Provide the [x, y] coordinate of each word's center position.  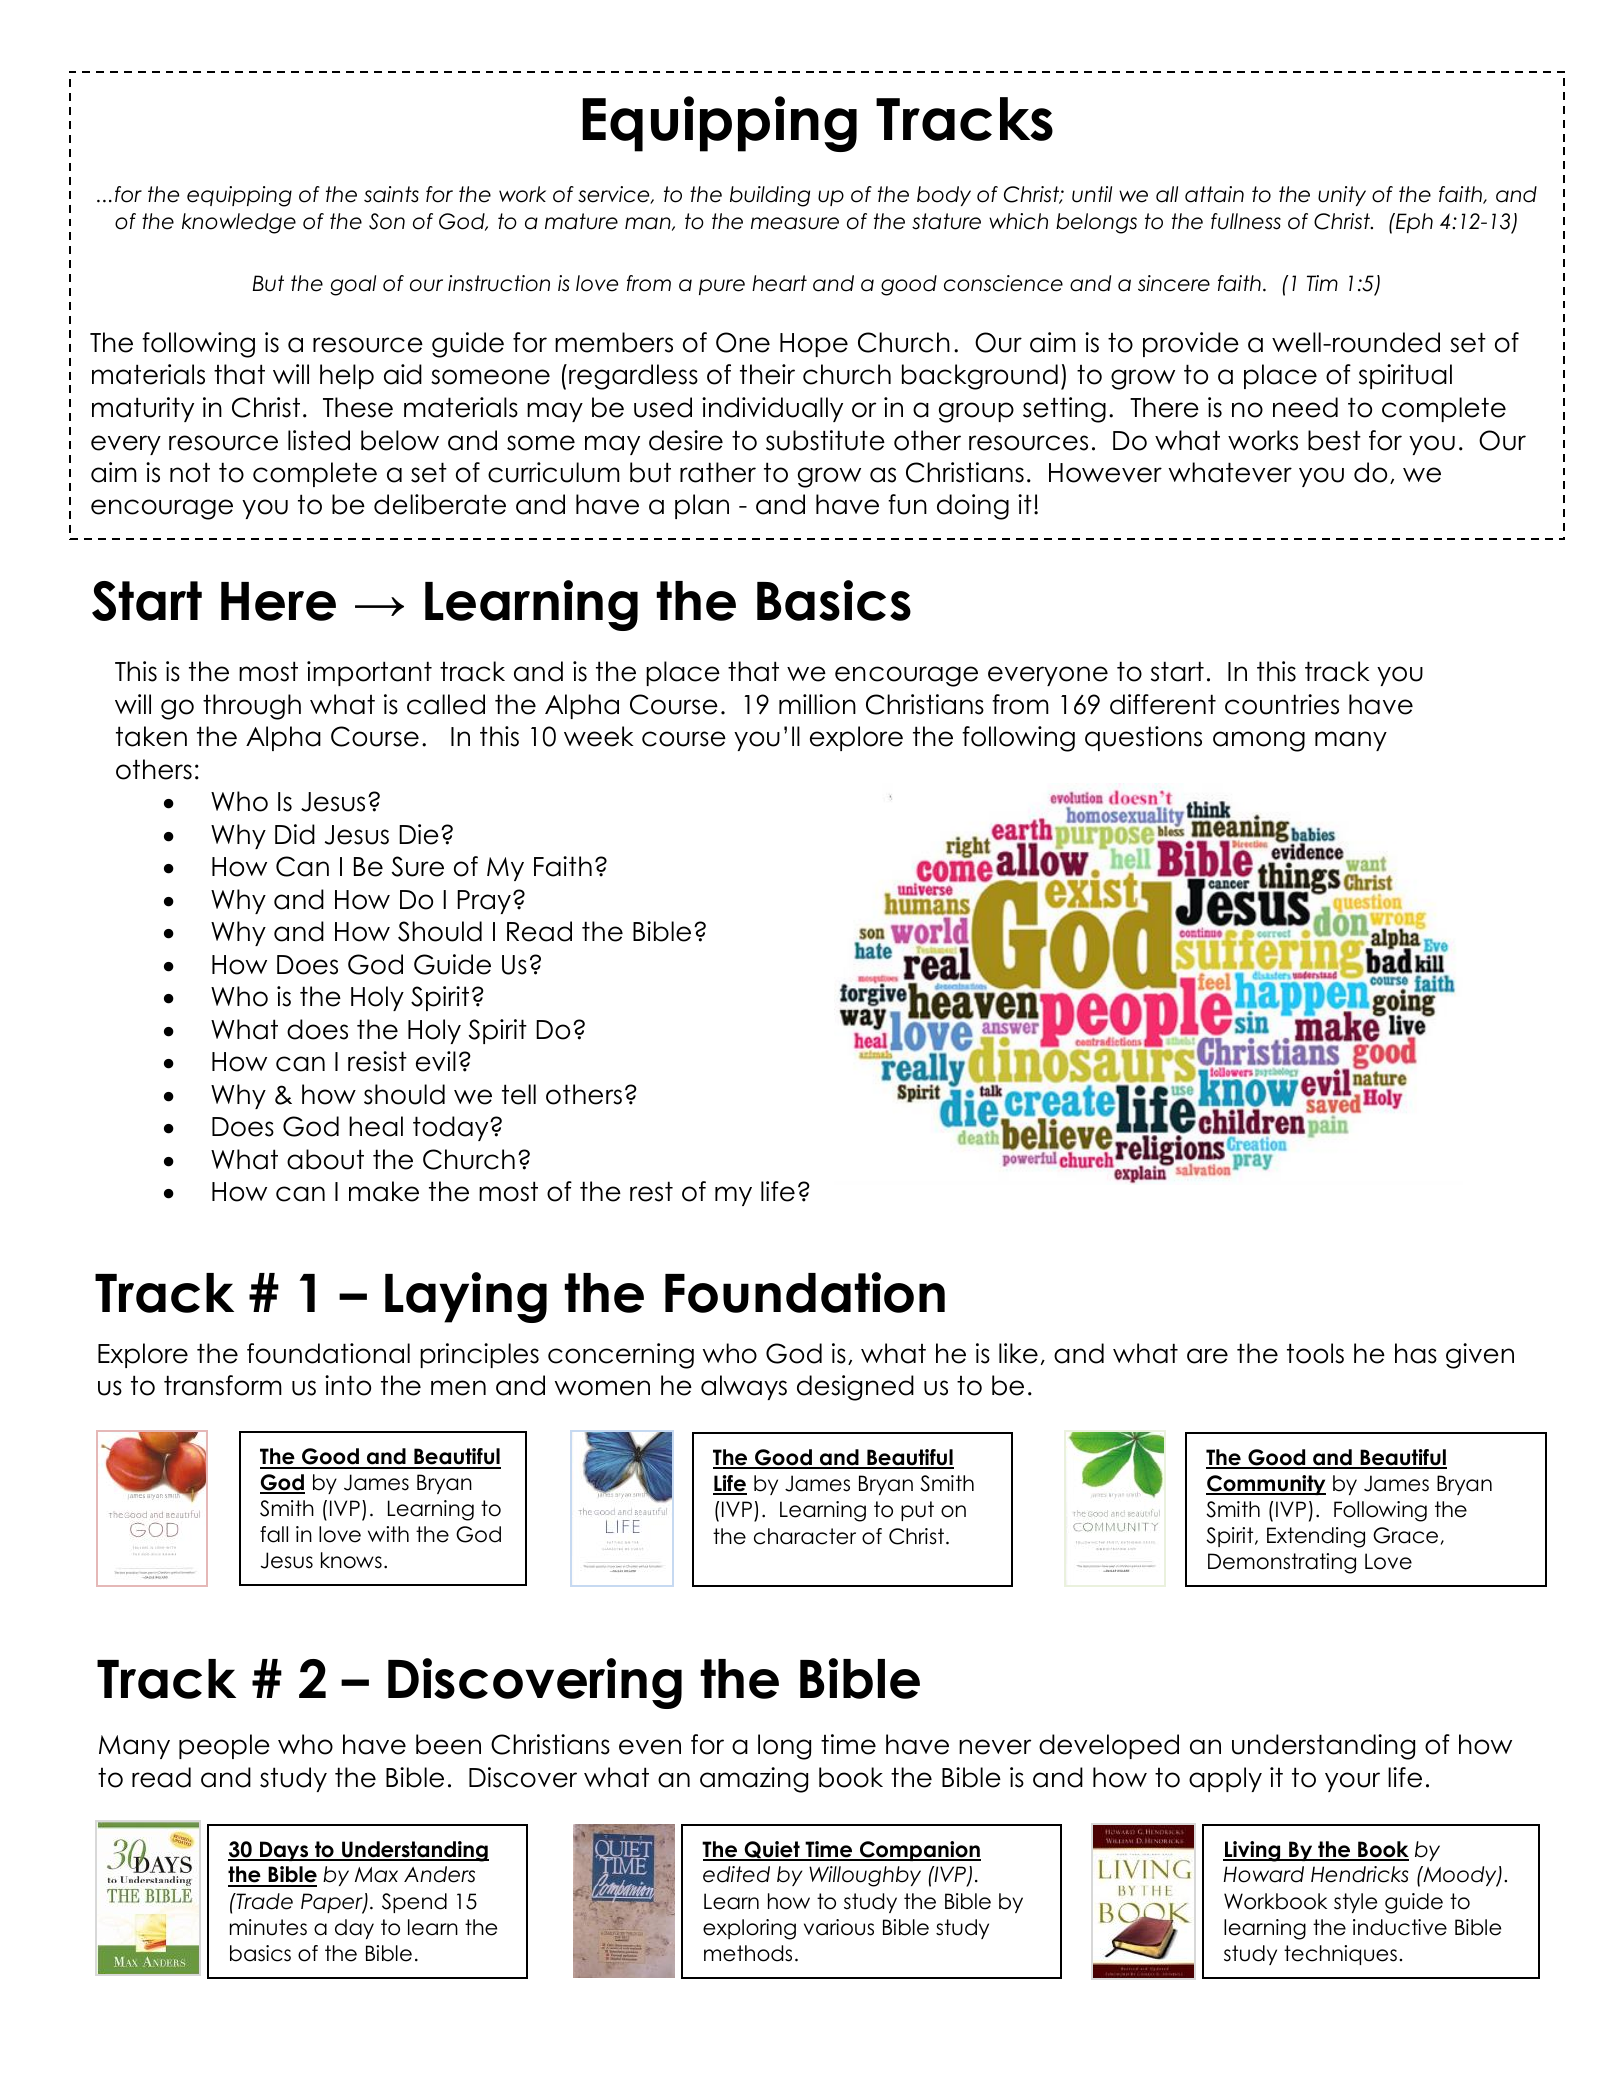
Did [295, 834]
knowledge [239, 223]
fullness [1246, 221]
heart [779, 283]
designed [855, 1388]
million [817, 704]
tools [1315, 1353]
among [1259, 741]
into [348, 1385]
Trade [263, 1901]
